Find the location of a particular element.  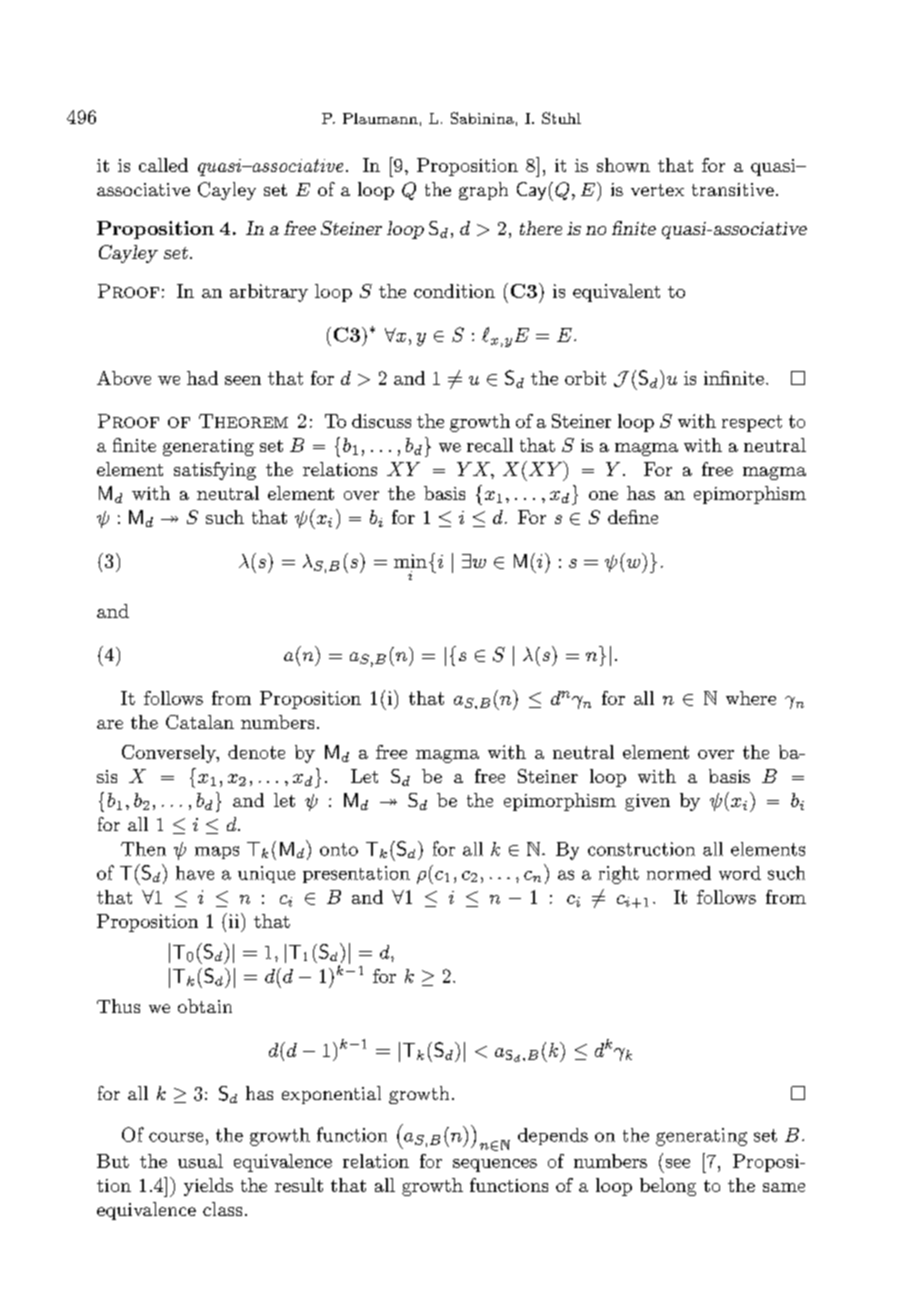

min is located at coordinates (410, 561).
